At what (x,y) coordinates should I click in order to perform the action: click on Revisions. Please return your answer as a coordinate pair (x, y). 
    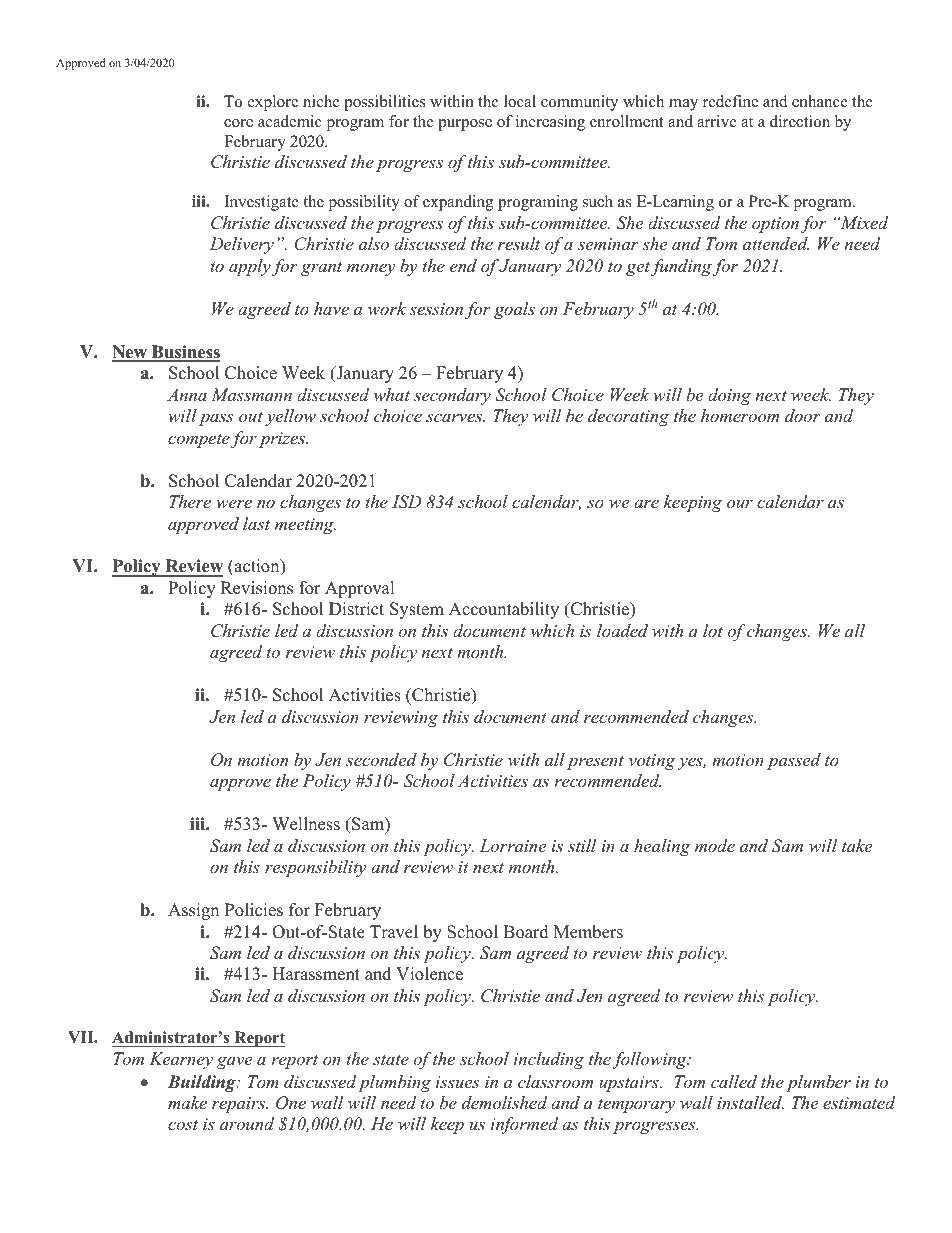
    Looking at the image, I should click on (257, 588).
